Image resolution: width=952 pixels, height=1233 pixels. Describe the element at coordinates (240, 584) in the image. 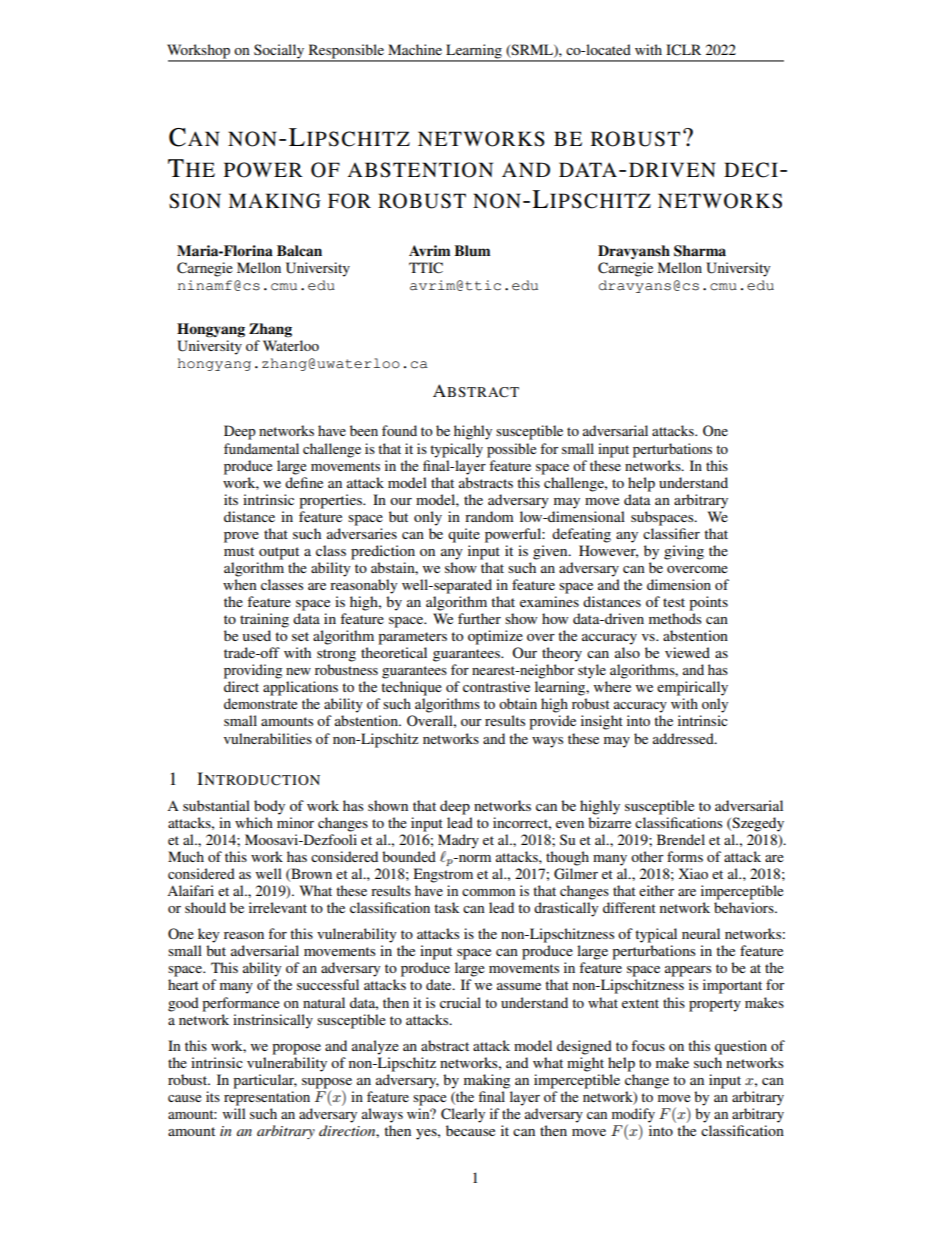

I see `when` at that location.
